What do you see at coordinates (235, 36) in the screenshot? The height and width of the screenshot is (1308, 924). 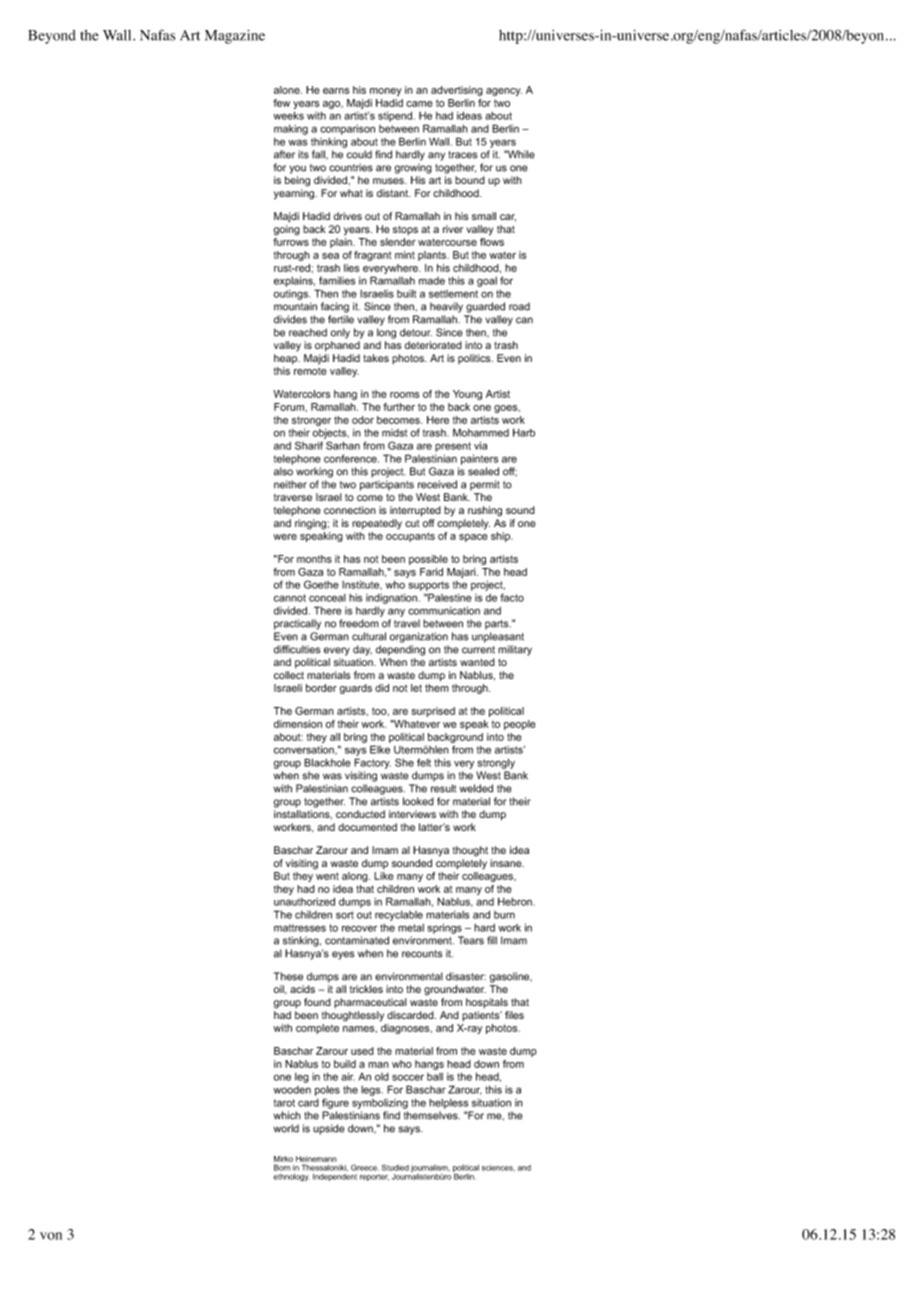 I see `Magazine` at bounding box center [235, 36].
